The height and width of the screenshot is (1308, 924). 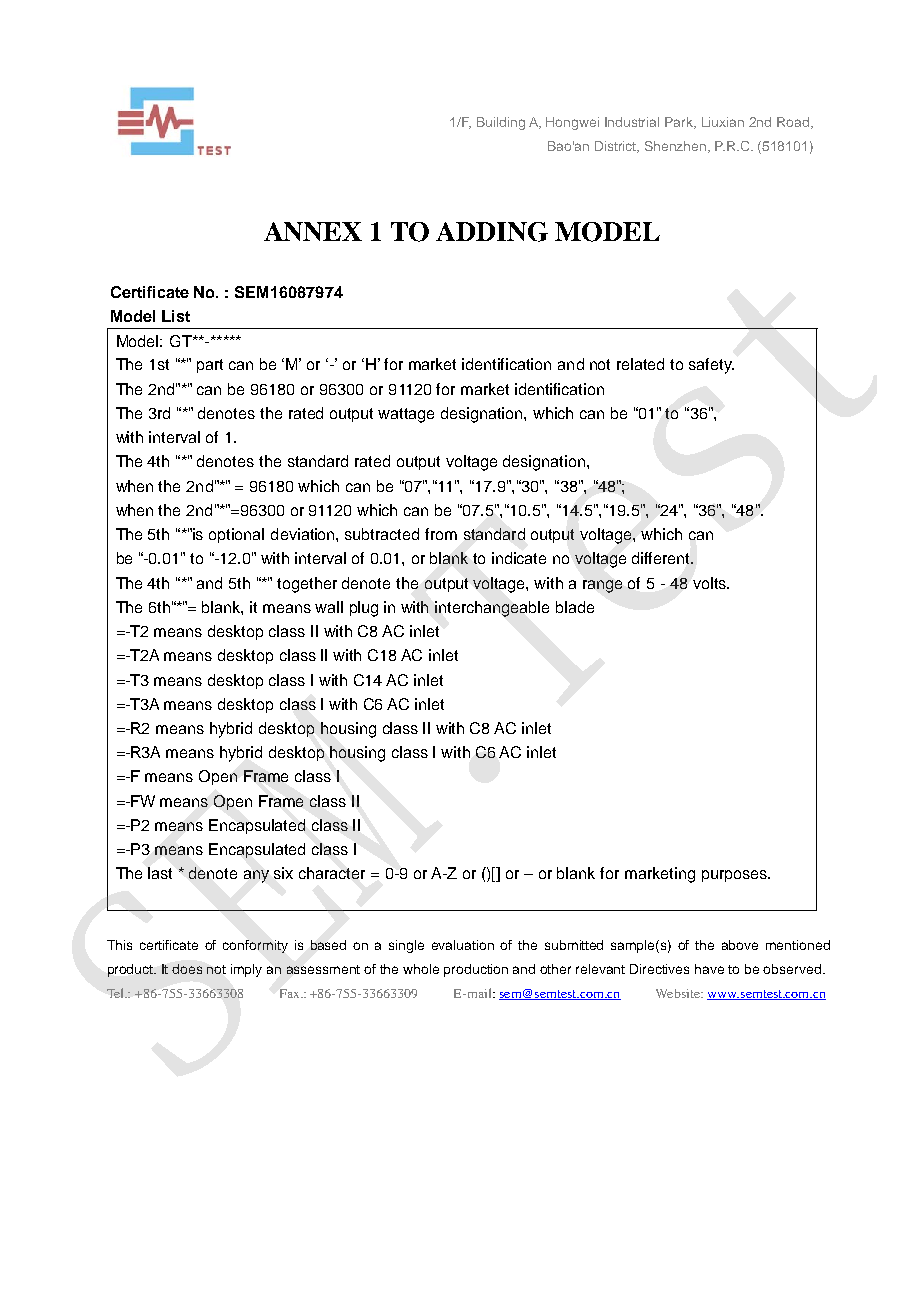 I want to click on volts, so click(x=710, y=583).
